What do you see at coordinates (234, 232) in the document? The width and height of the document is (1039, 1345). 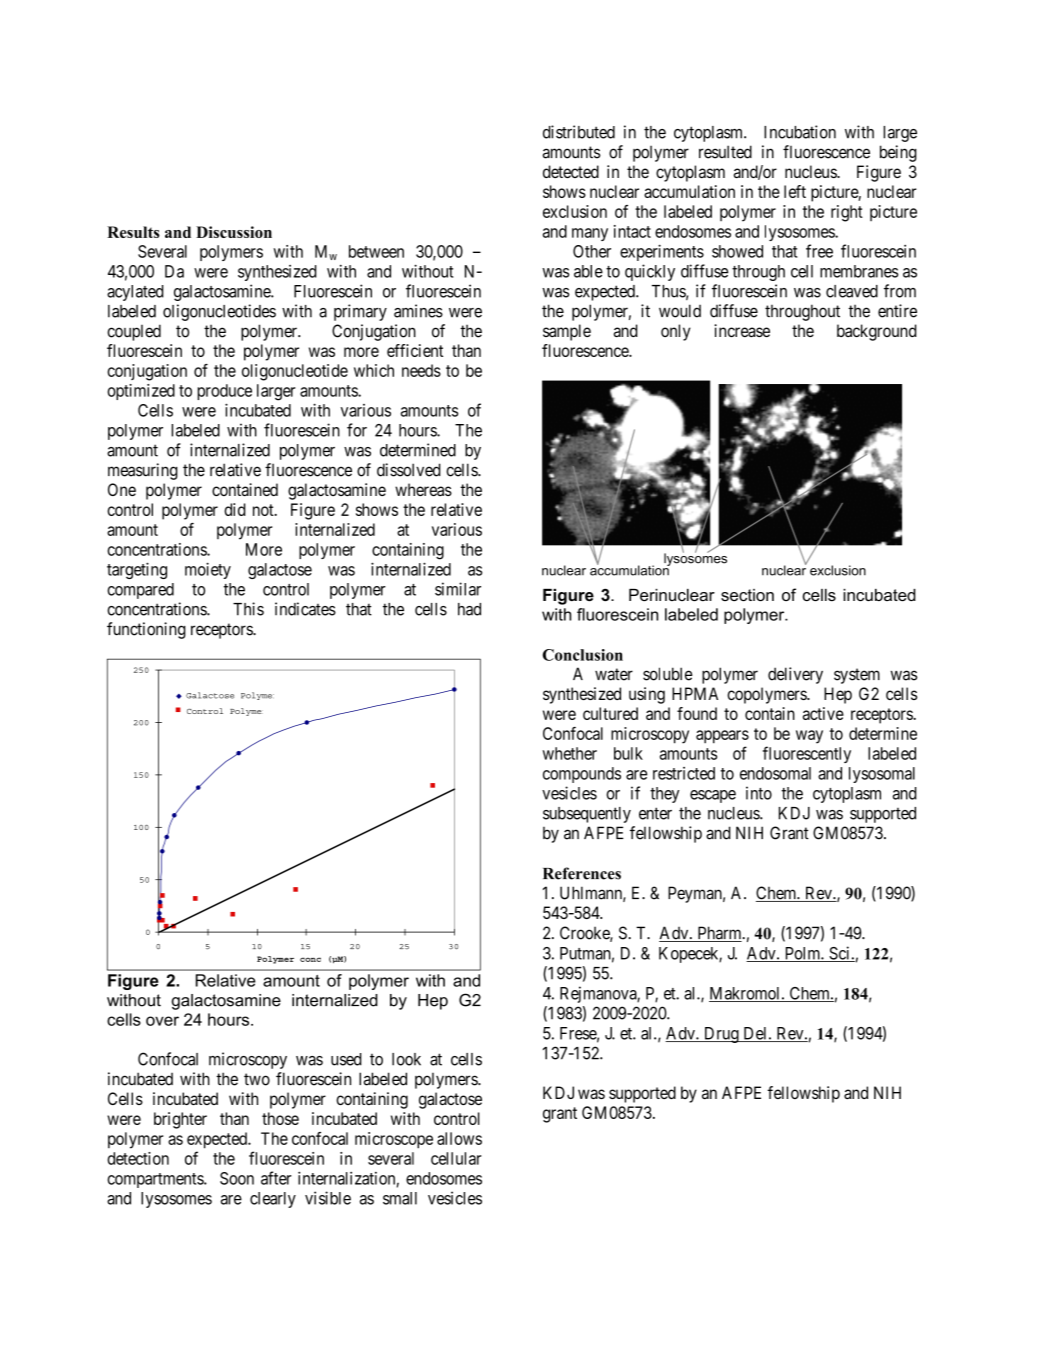 I see `Discussion` at bounding box center [234, 232].
